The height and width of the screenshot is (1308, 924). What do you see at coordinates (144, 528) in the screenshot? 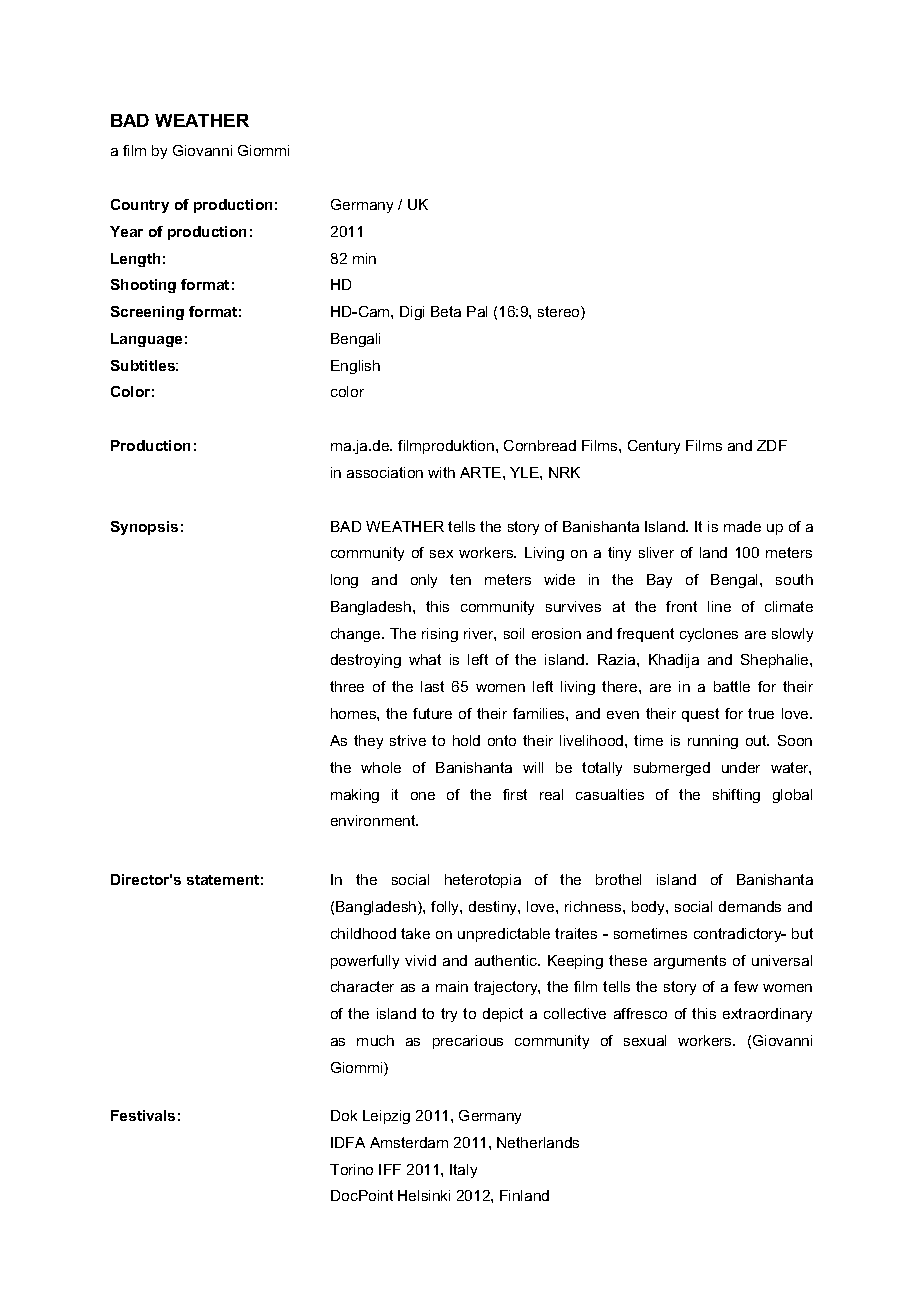
I see `Synopsis` at bounding box center [144, 528].
